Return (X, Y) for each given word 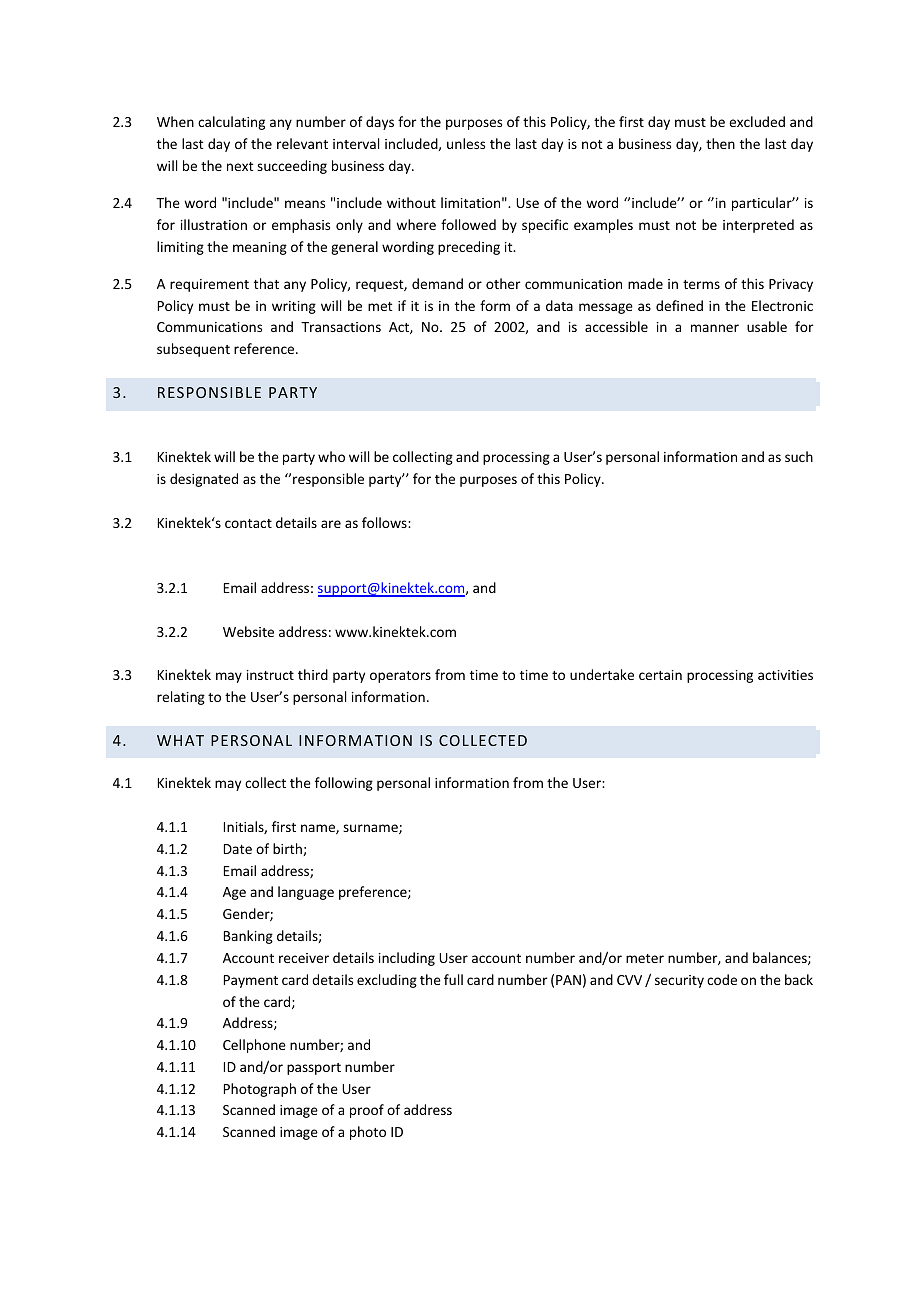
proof (367, 1111)
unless (466, 143)
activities (785, 675)
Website (248, 631)
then (720, 143)
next (240, 166)
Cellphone (254, 1046)
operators (400, 677)
